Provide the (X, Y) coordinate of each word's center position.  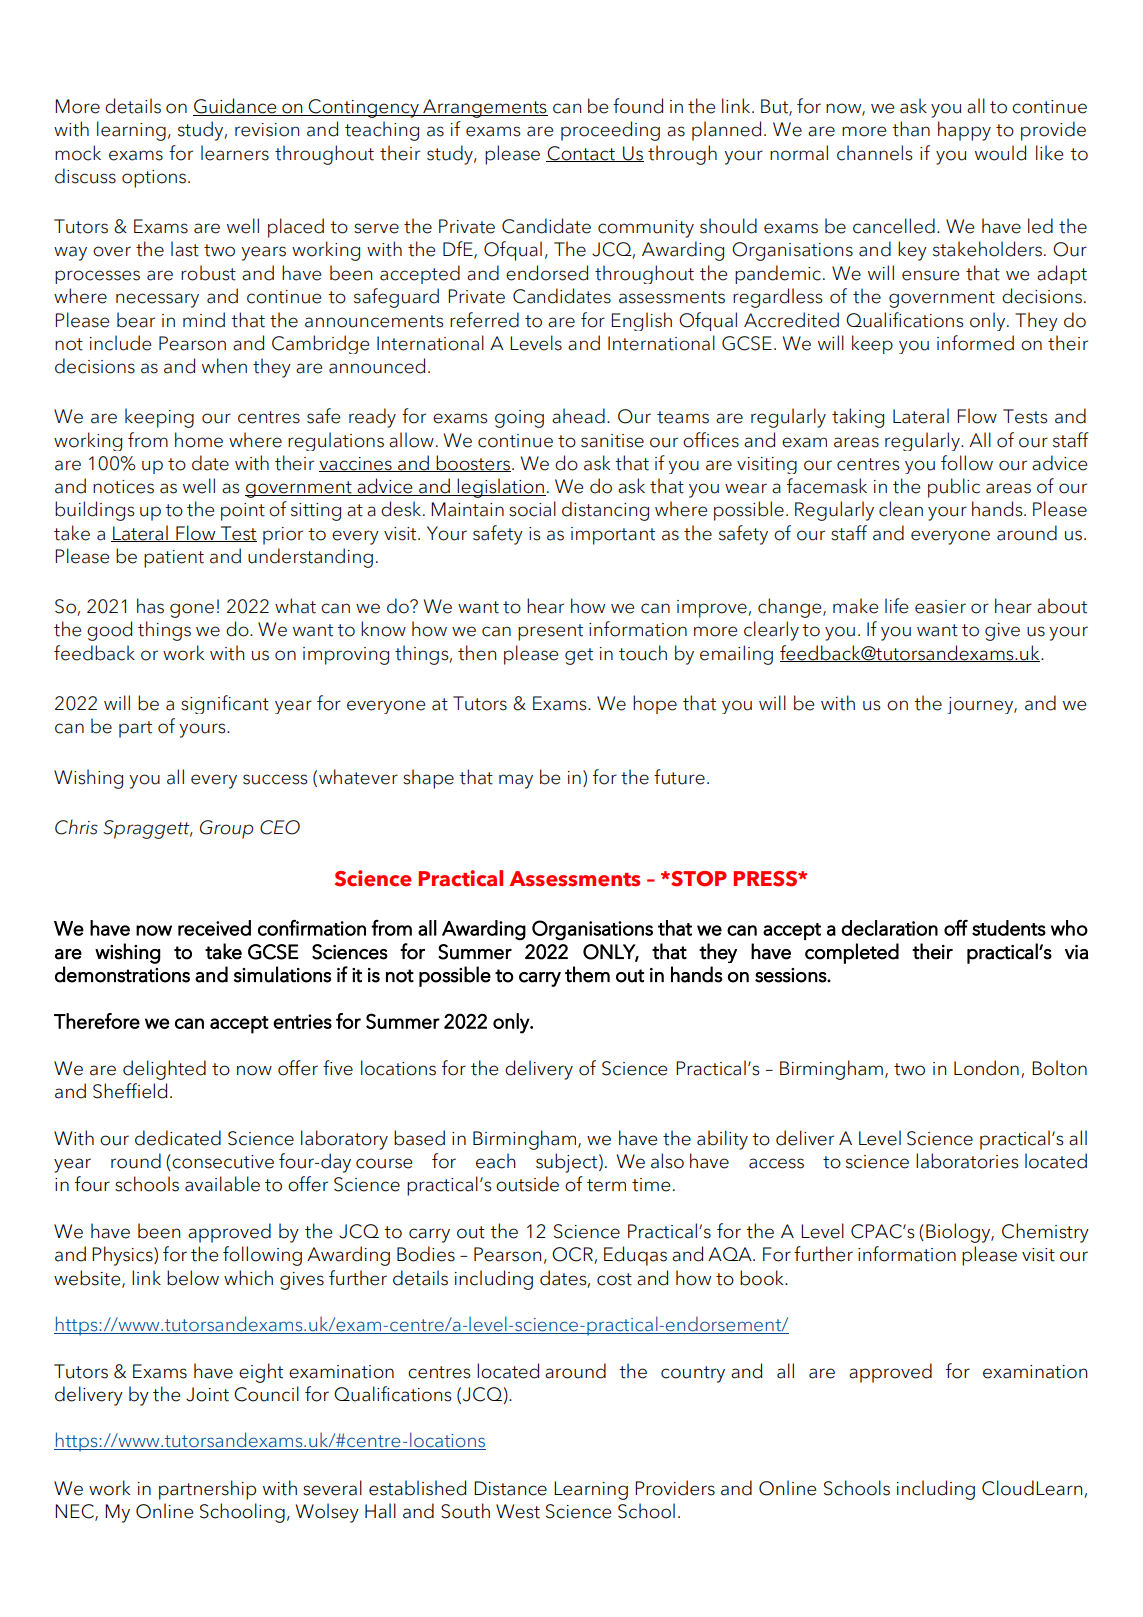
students (1009, 928)
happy (964, 131)
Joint (207, 1394)
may (516, 781)
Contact (581, 154)
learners (235, 153)
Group (226, 829)
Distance (510, 1488)
